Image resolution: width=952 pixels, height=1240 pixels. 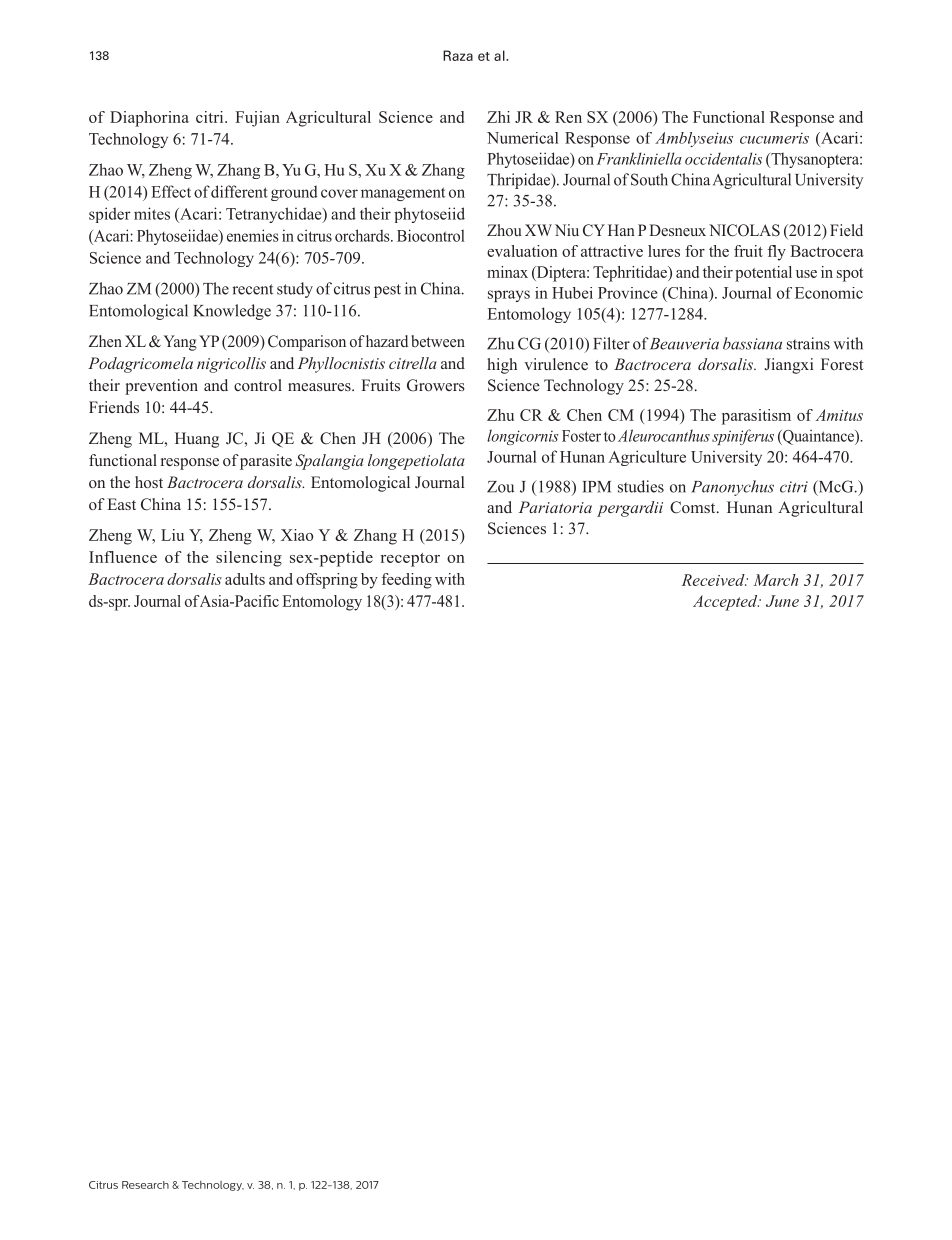 What do you see at coordinates (782, 601) in the document?
I see `June` at bounding box center [782, 601].
